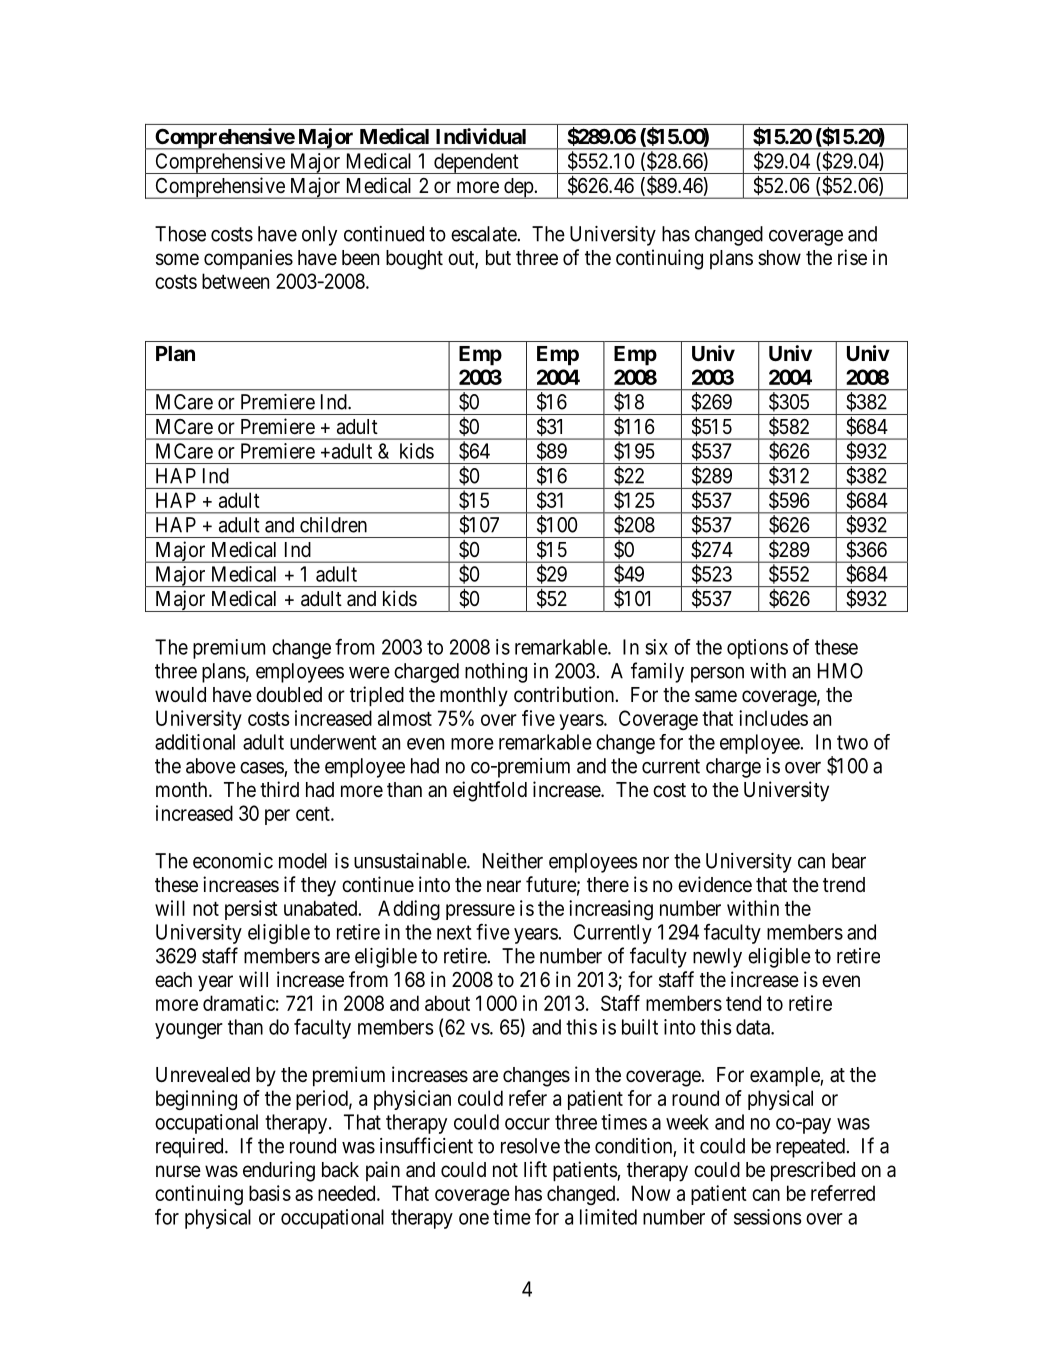 The width and height of the image is (1053, 1363). Describe the element at coordinates (251, 910) in the image. I see `persist` at that location.
